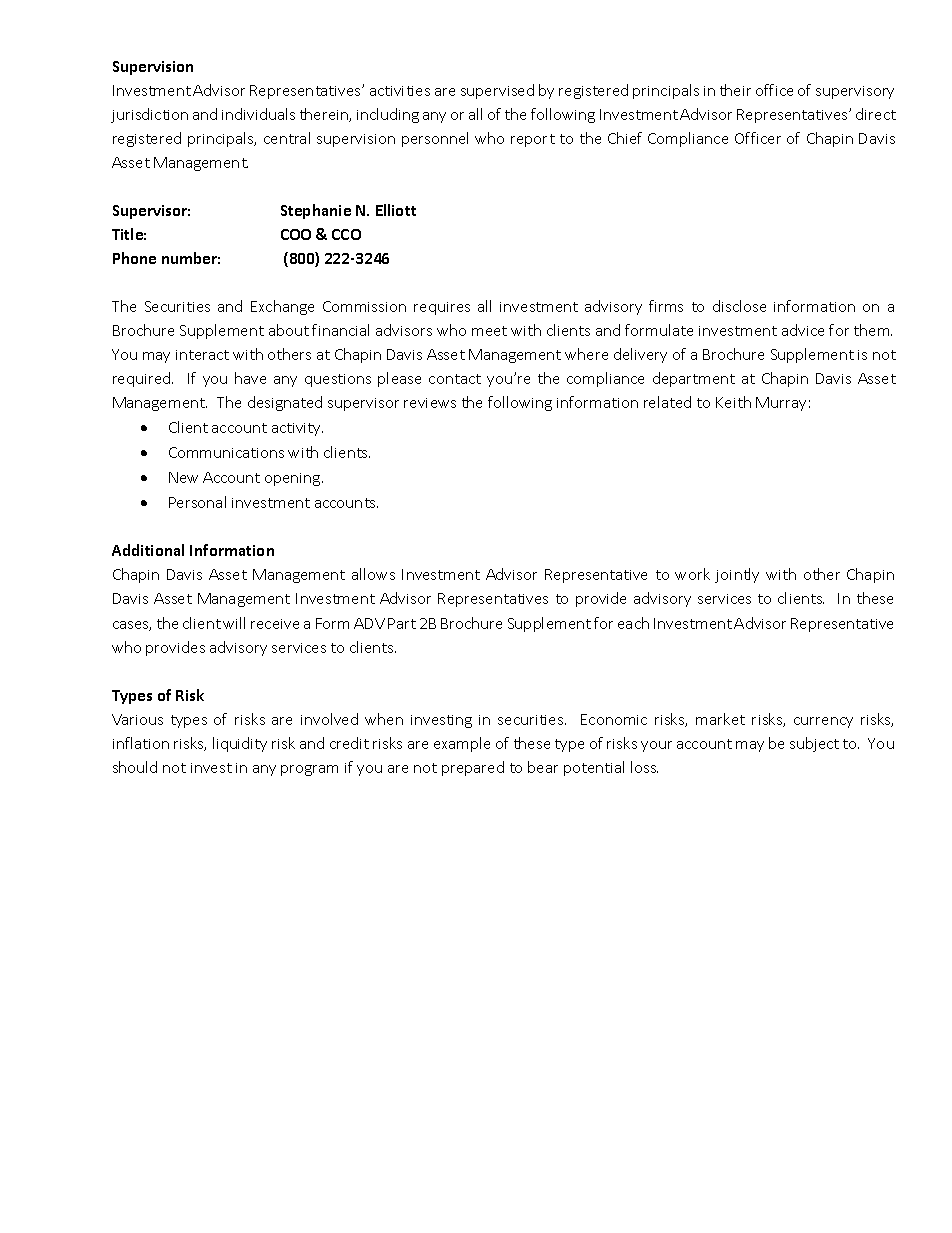 The height and width of the screenshot is (1233, 952). Describe the element at coordinates (430, 403) in the screenshot. I see `reviews` at that location.
